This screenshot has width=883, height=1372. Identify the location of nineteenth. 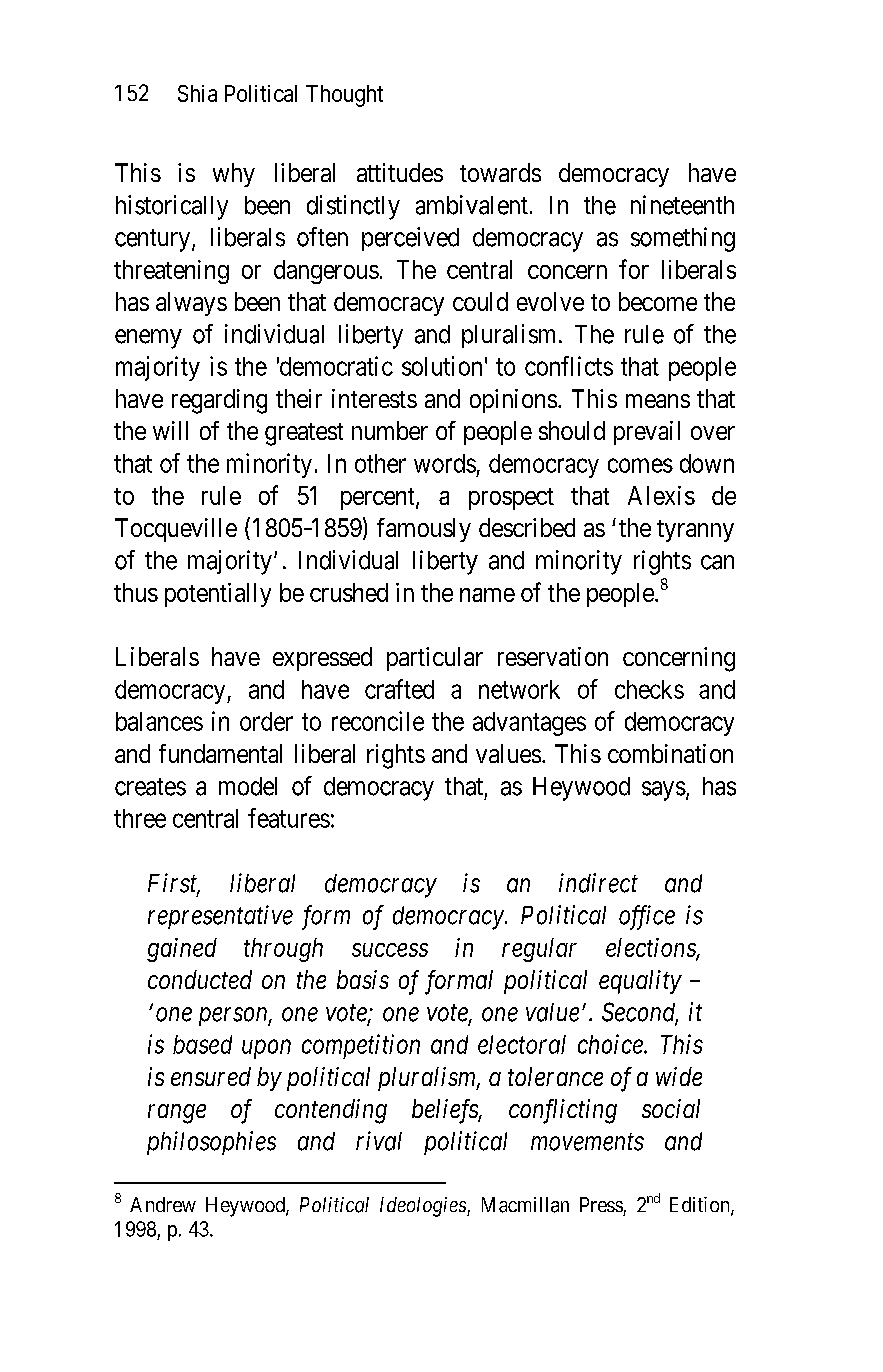
(682, 205).
